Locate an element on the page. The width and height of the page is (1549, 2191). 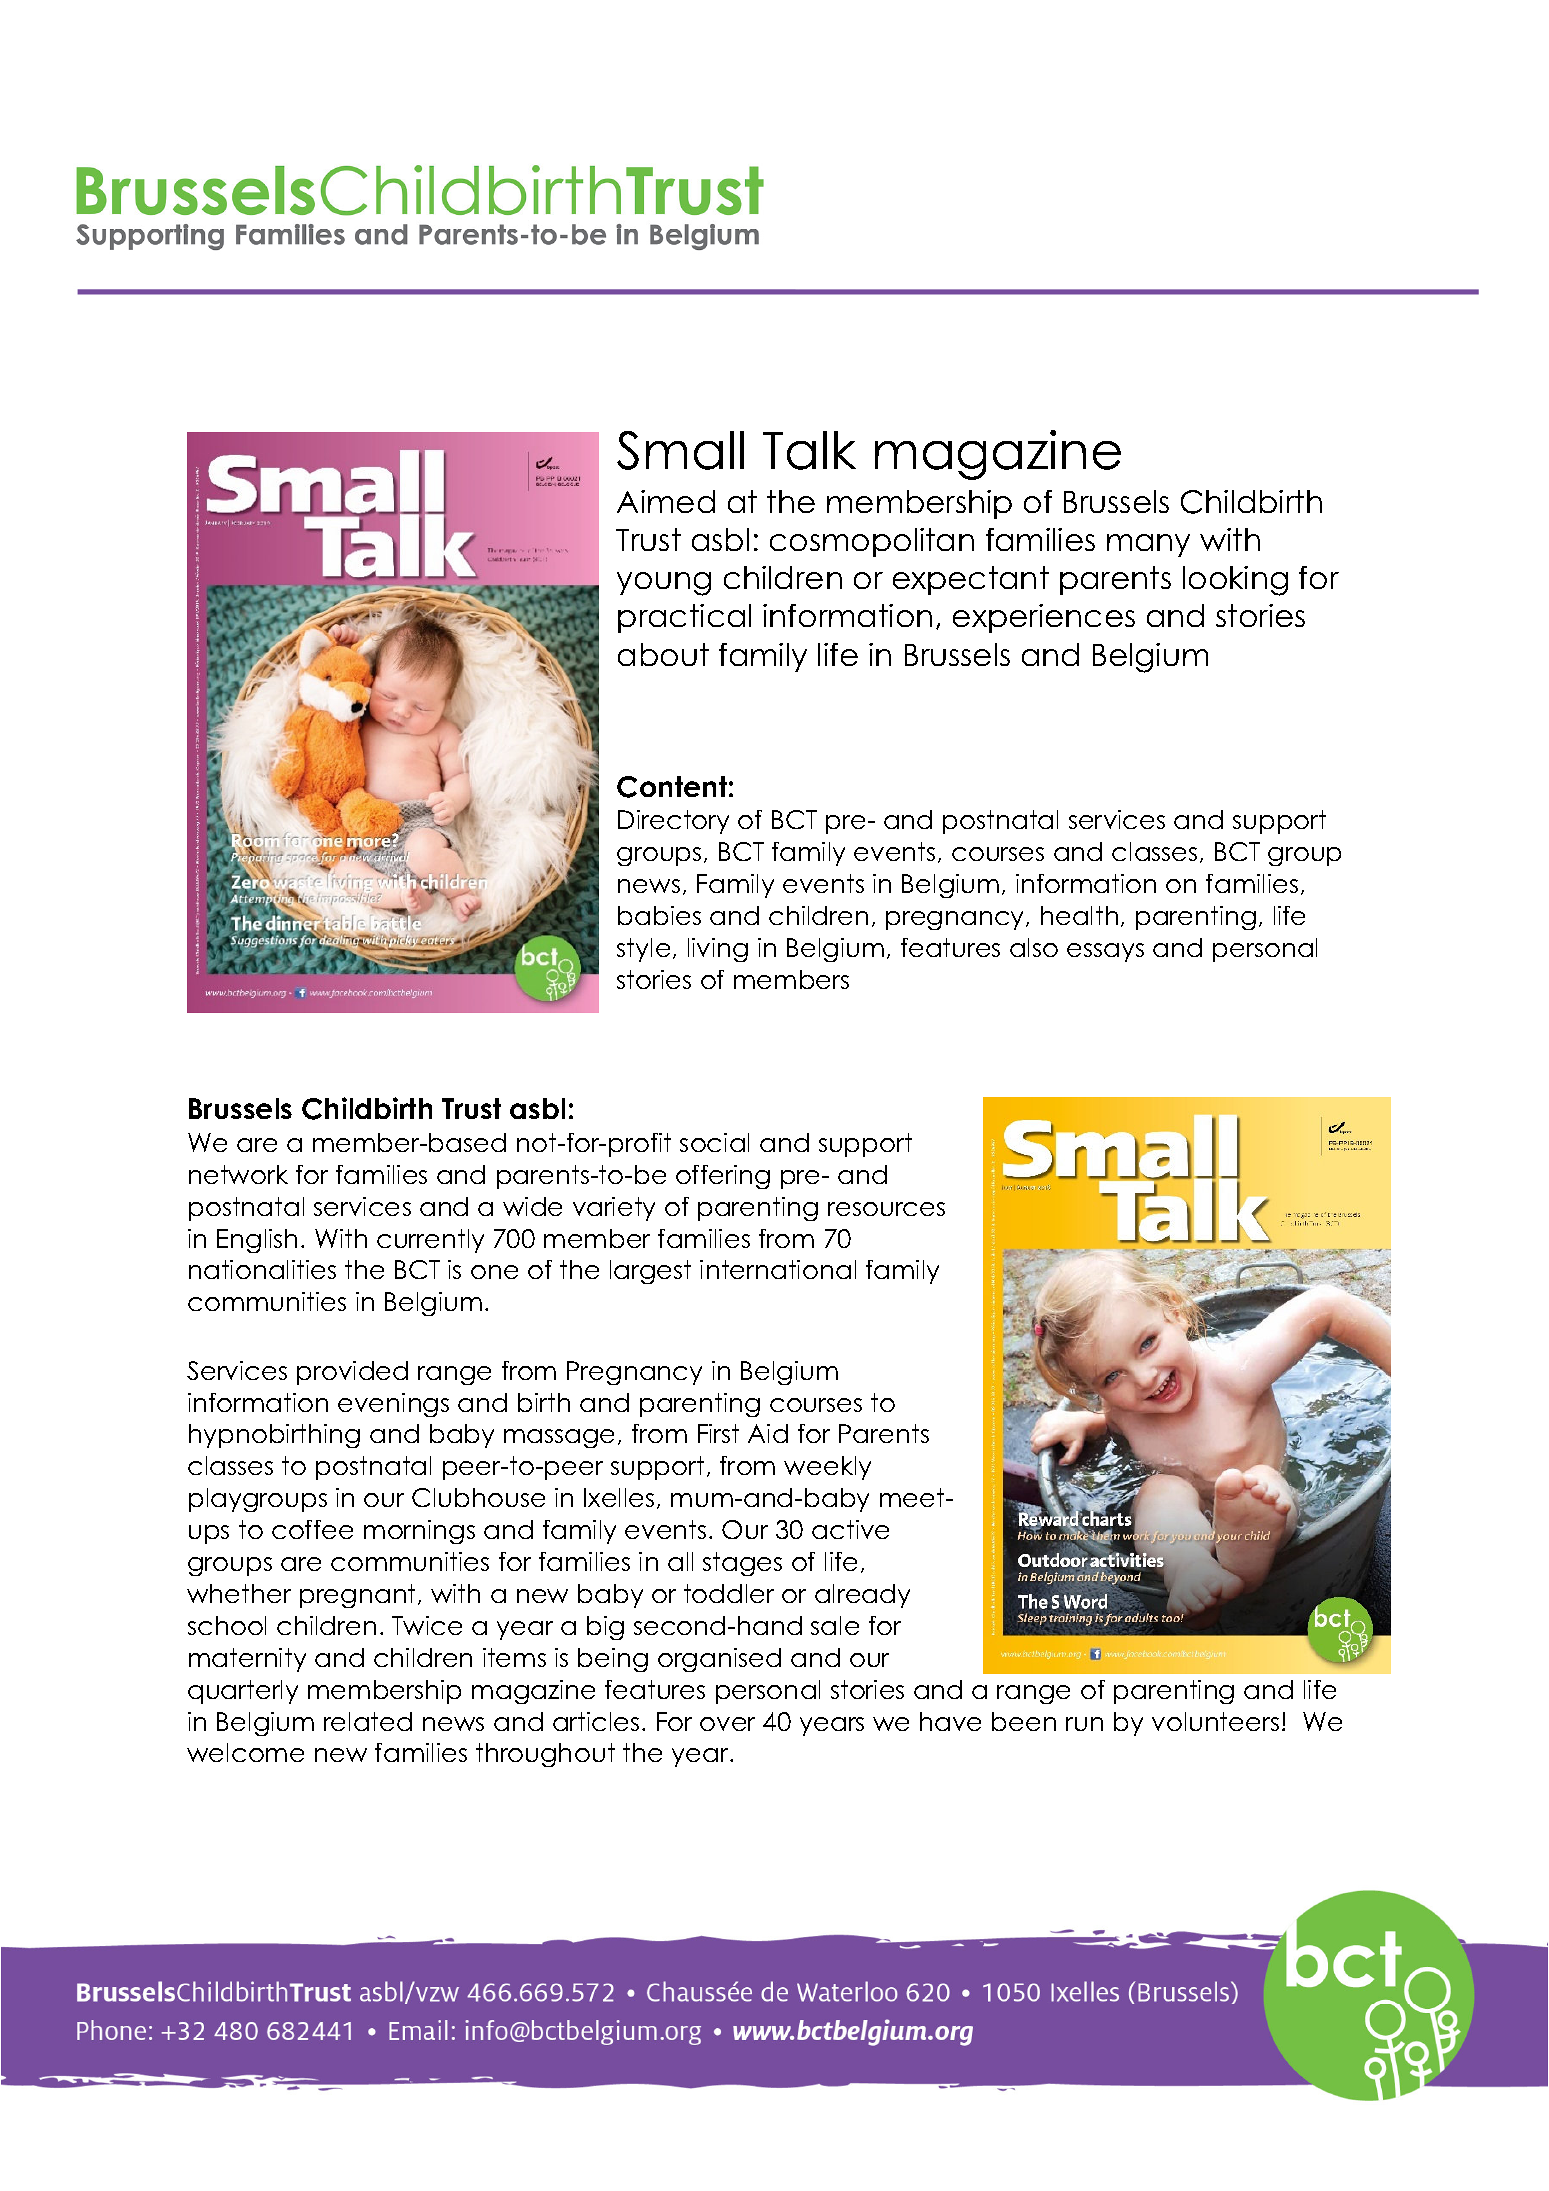
Small is located at coordinates (680, 450).
